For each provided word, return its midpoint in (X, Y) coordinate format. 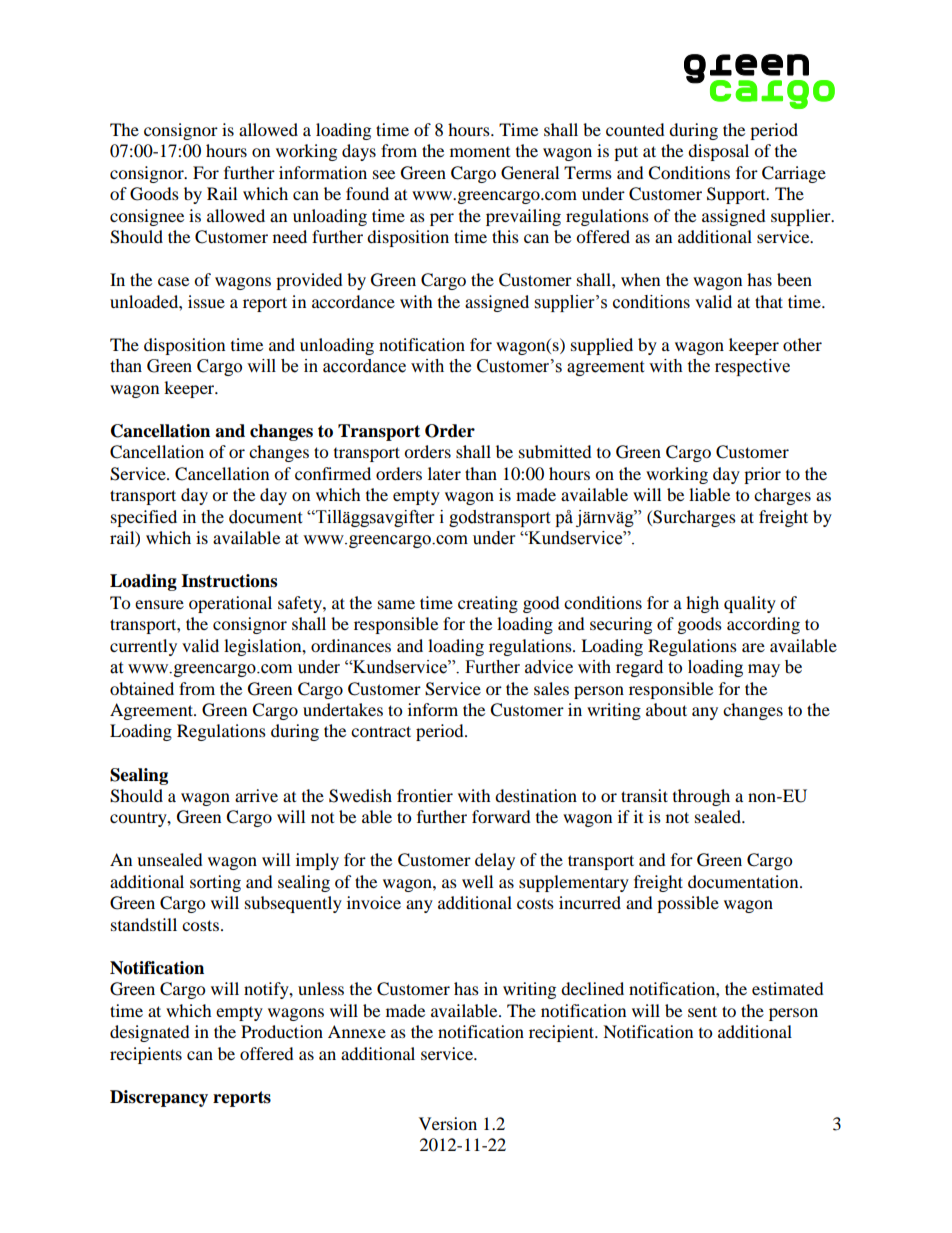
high (702, 604)
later (444, 473)
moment (480, 152)
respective (752, 367)
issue (206, 301)
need (290, 236)
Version (448, 1123)
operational (230, 604)
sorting (215, 883)
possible (688, 904)
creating (488, 604)
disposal (718, 152)
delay (495, 861)
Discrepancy (159, 1098)
